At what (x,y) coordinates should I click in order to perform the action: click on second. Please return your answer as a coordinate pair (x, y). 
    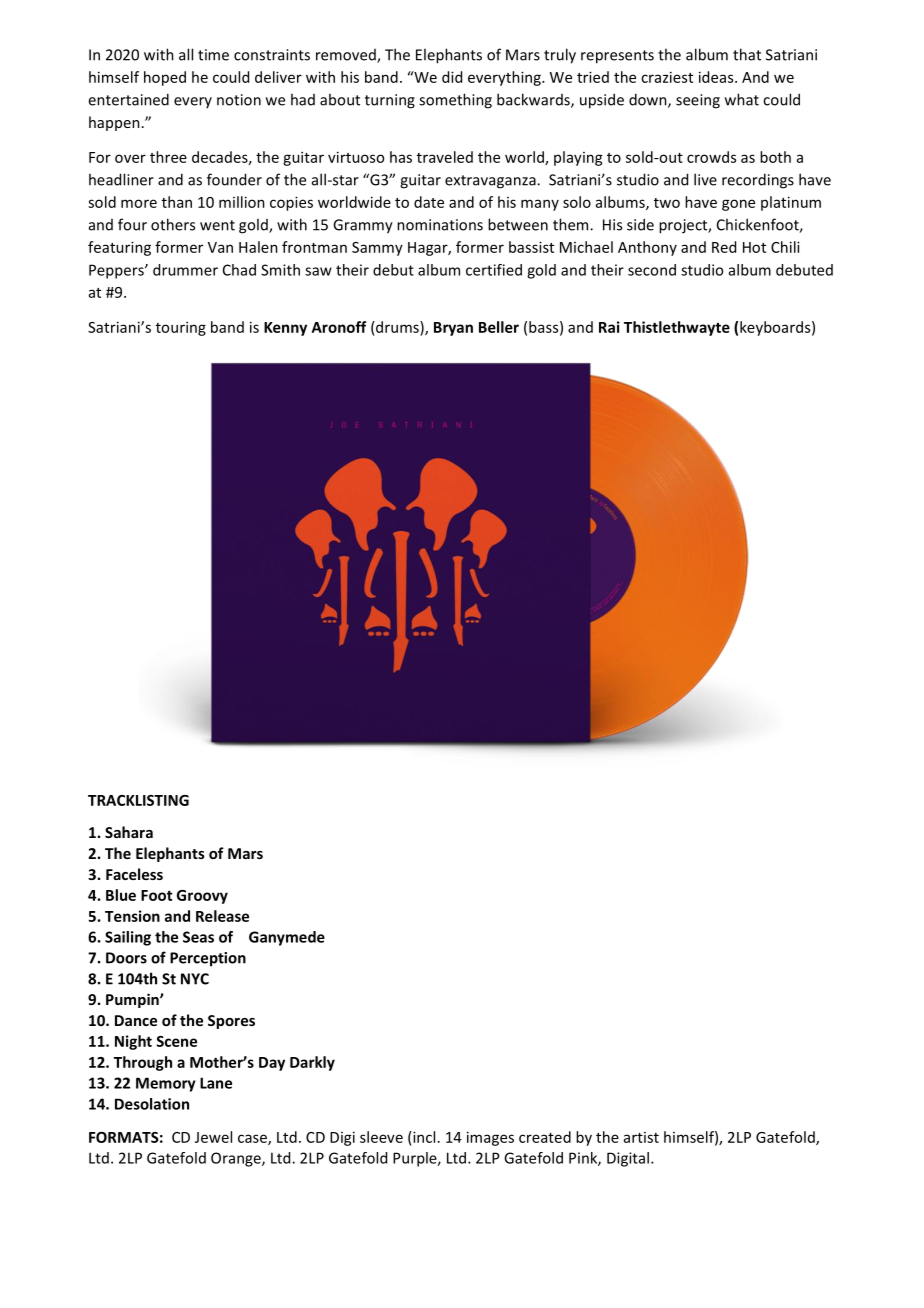
    Looking at the image, I should click on (652, 270).
